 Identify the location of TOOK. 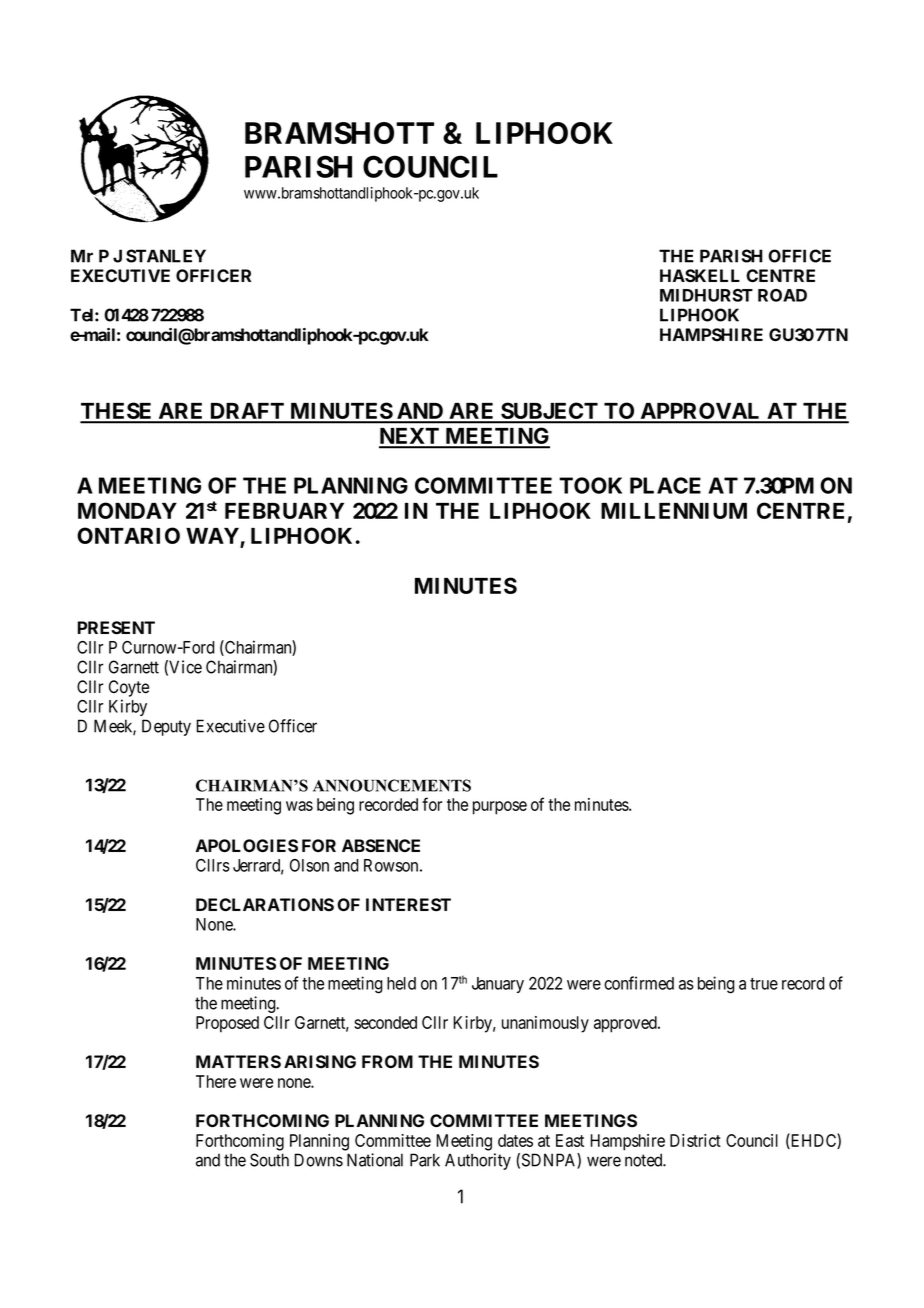
(590, 485).
